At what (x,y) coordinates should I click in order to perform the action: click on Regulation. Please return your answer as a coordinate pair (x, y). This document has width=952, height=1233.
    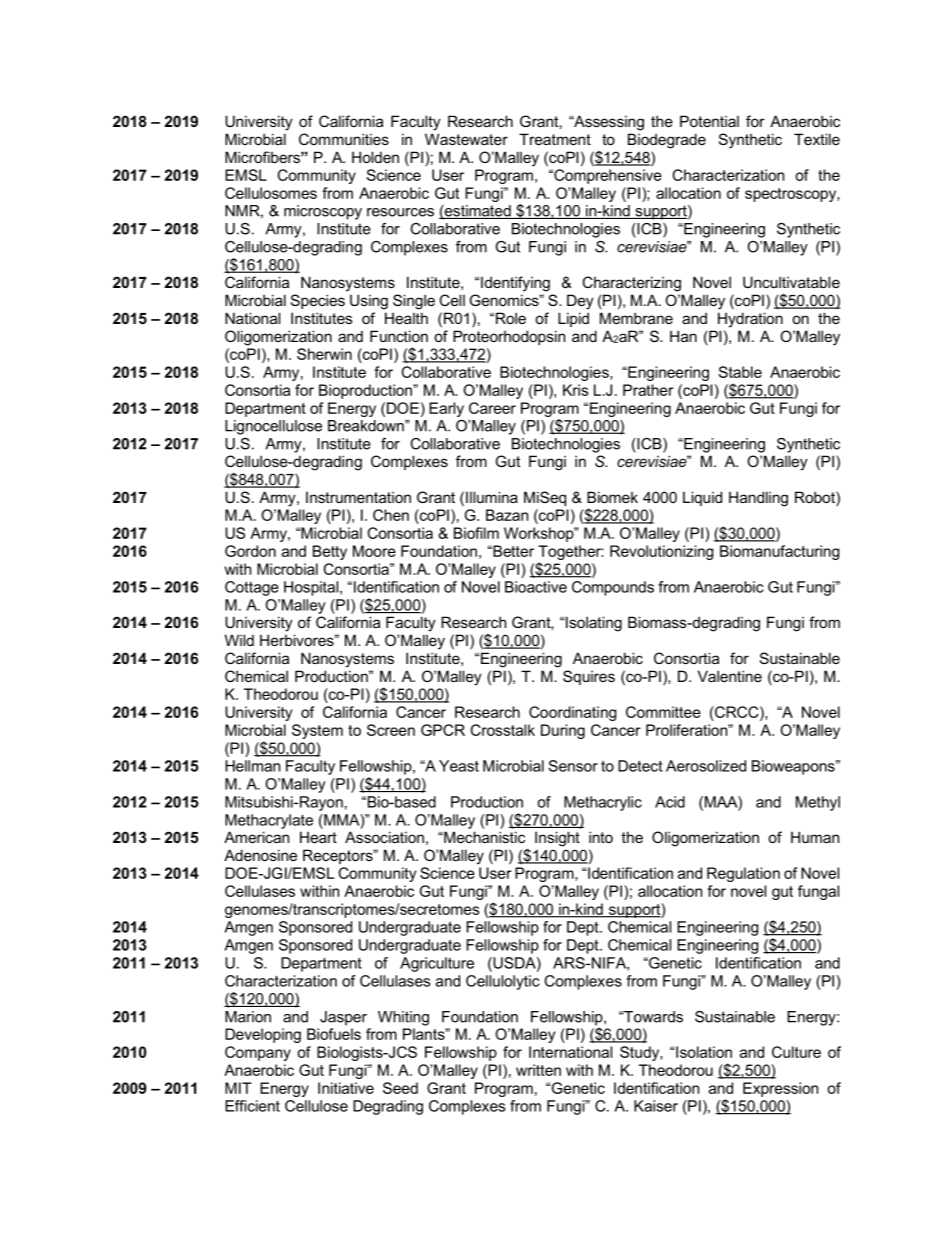
    Looking at the image, I should click on (743, 874).
